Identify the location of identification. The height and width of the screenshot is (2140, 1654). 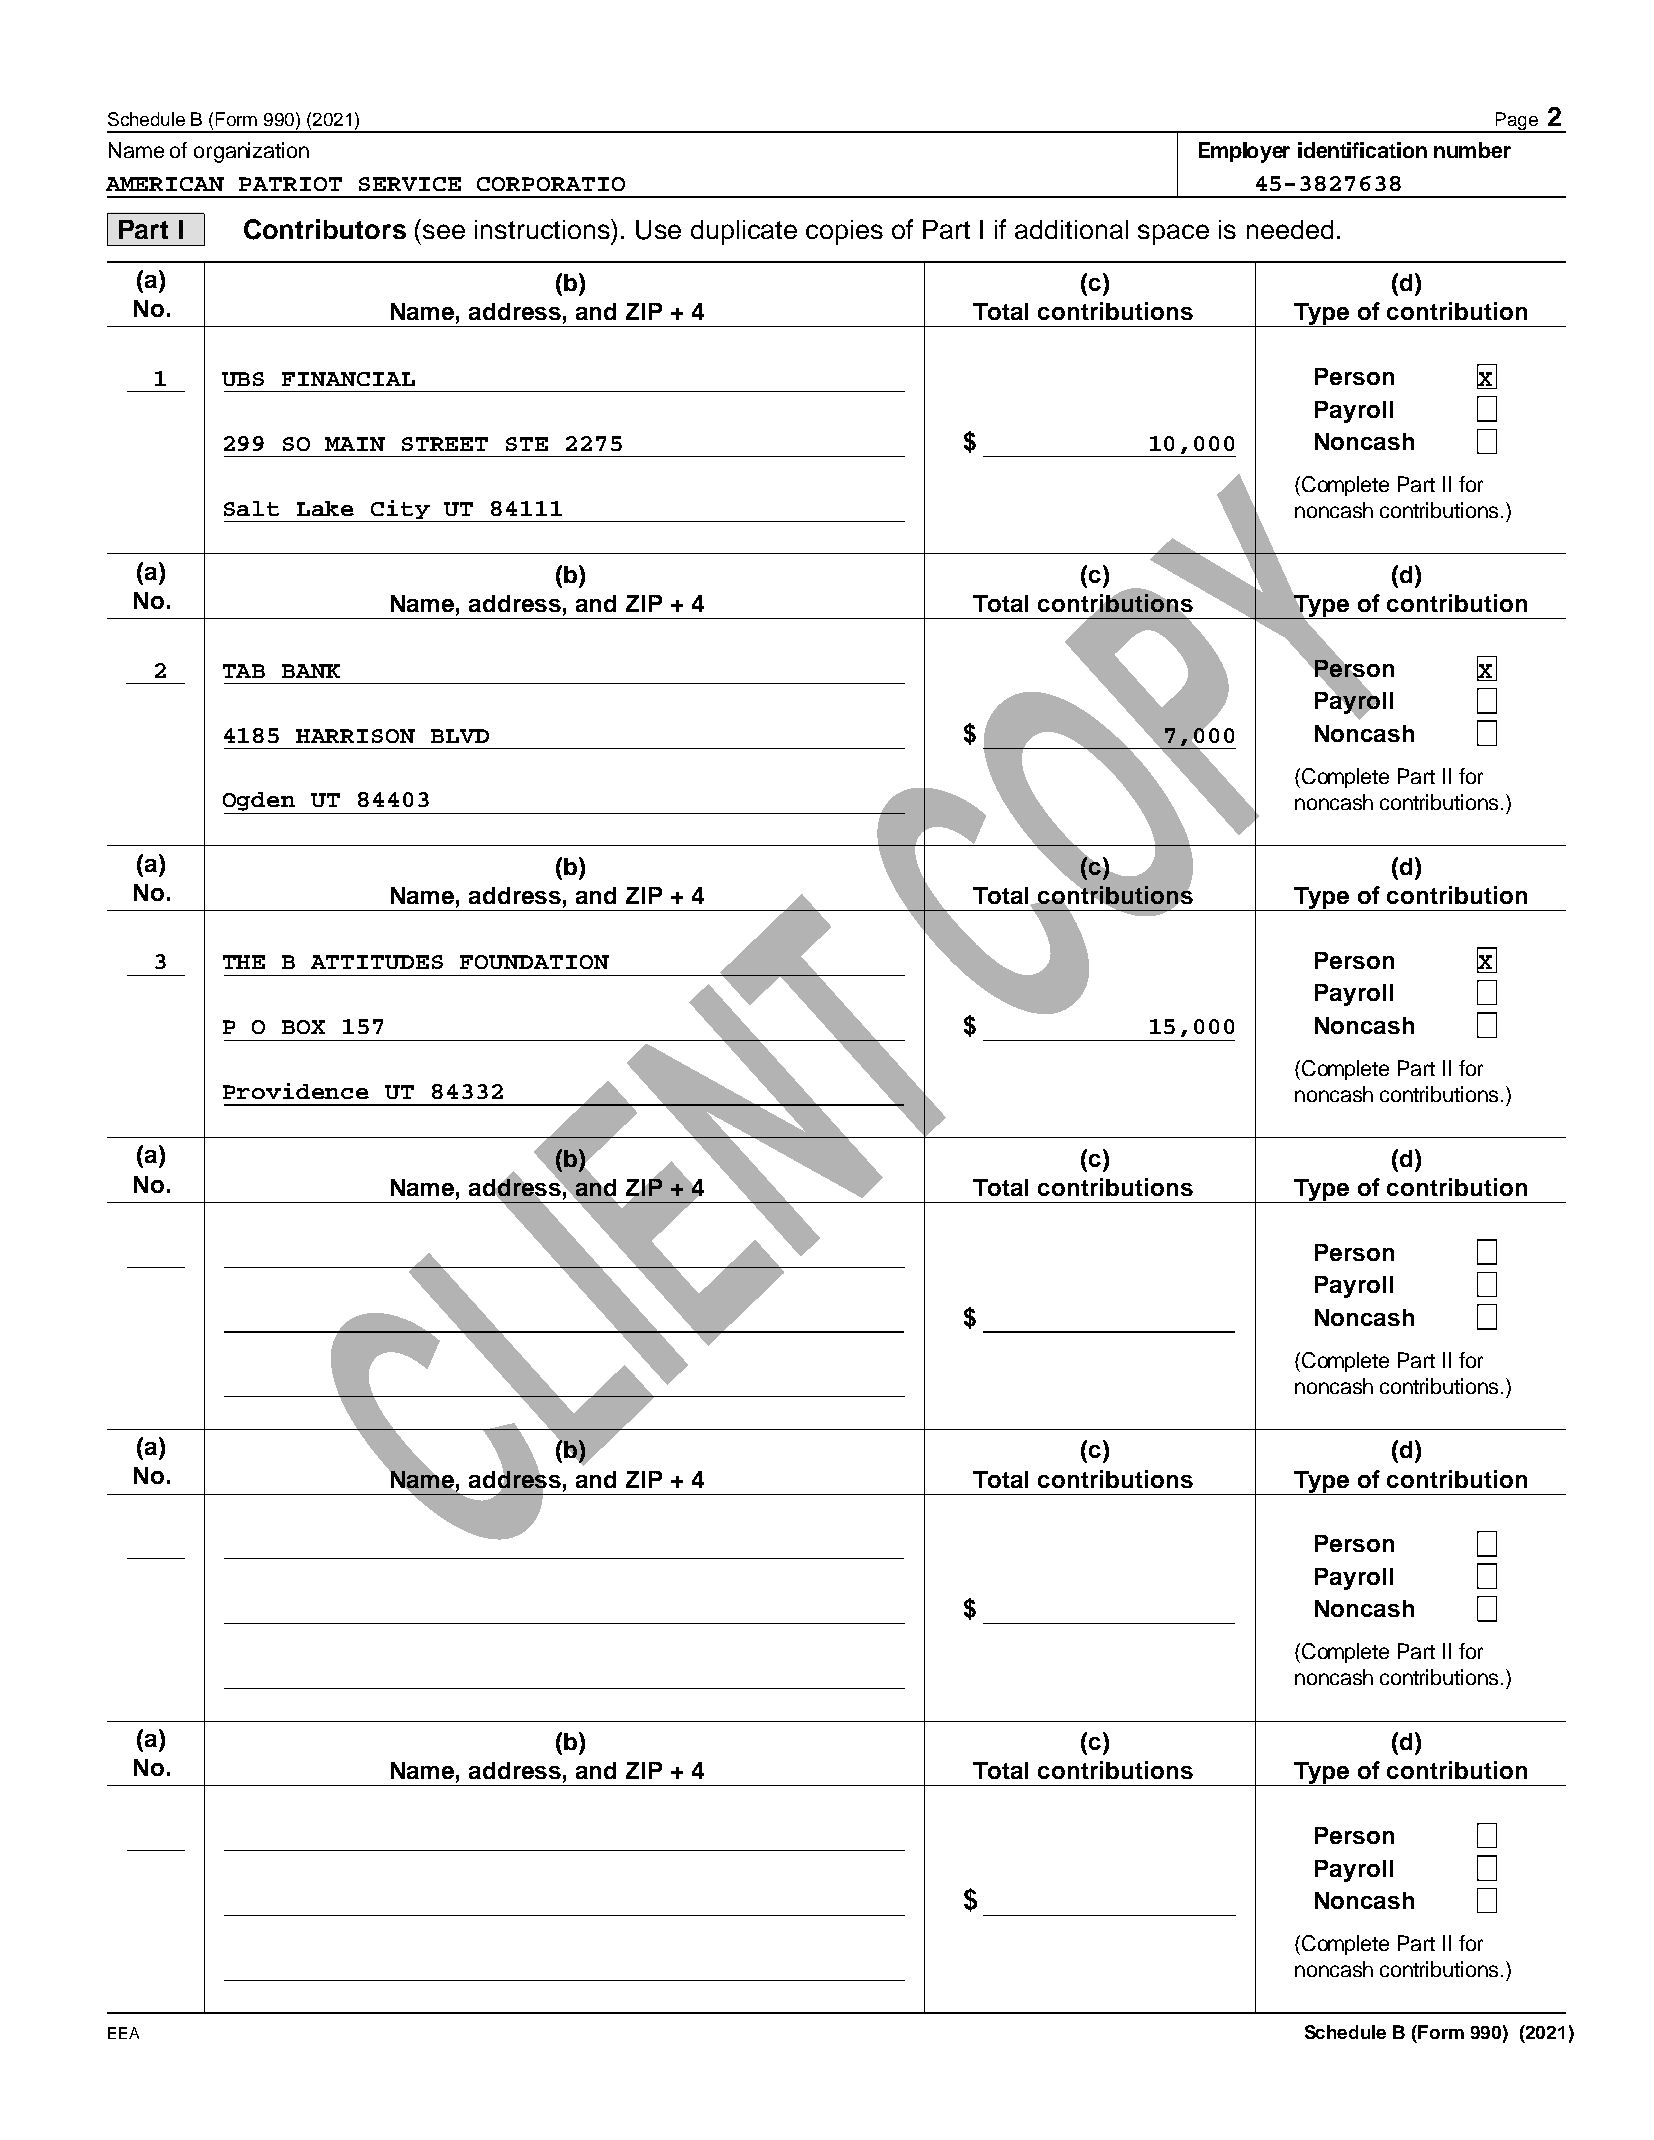
(1362, 150).
